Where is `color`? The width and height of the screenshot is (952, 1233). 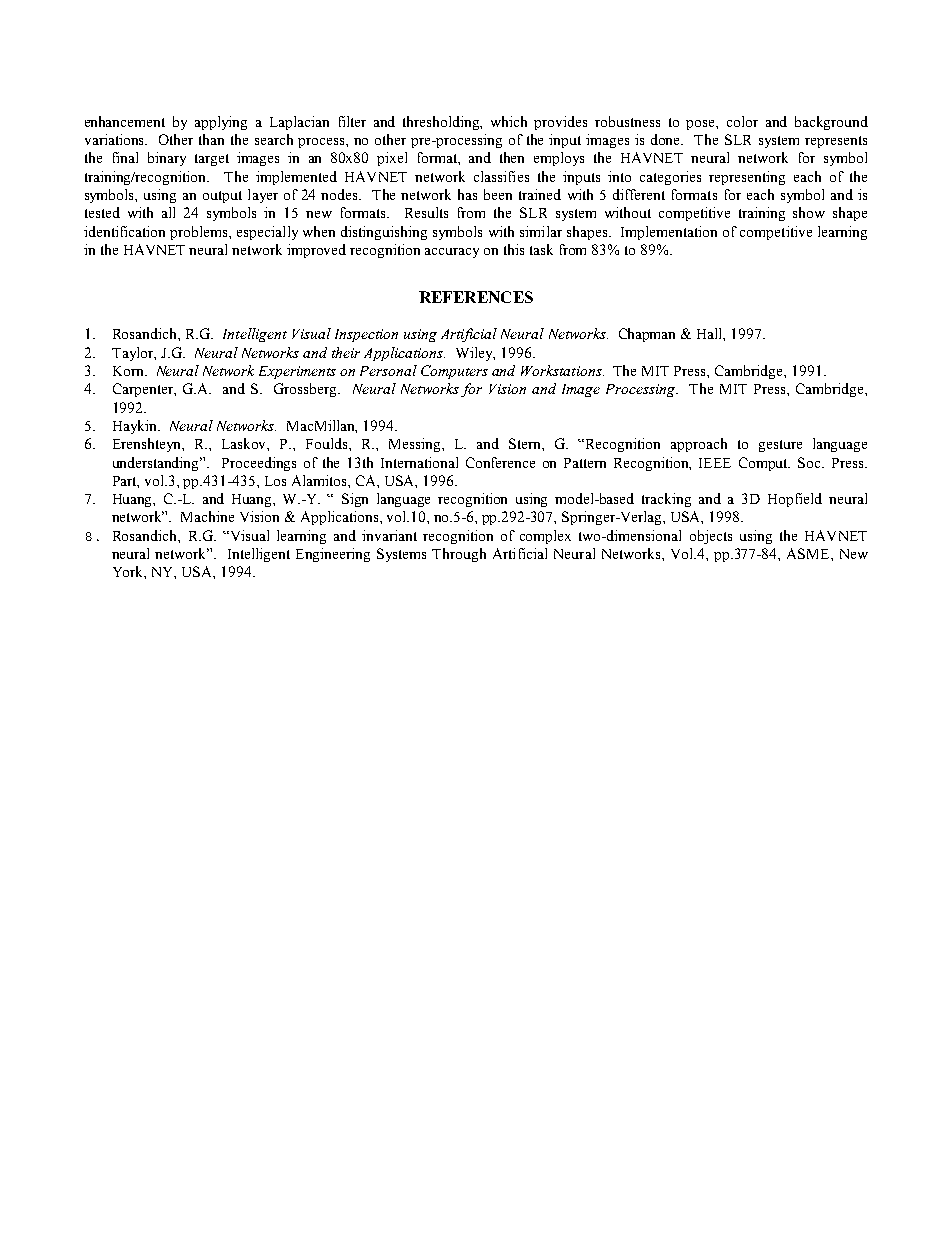 color is located at coordinates (742, 121).
